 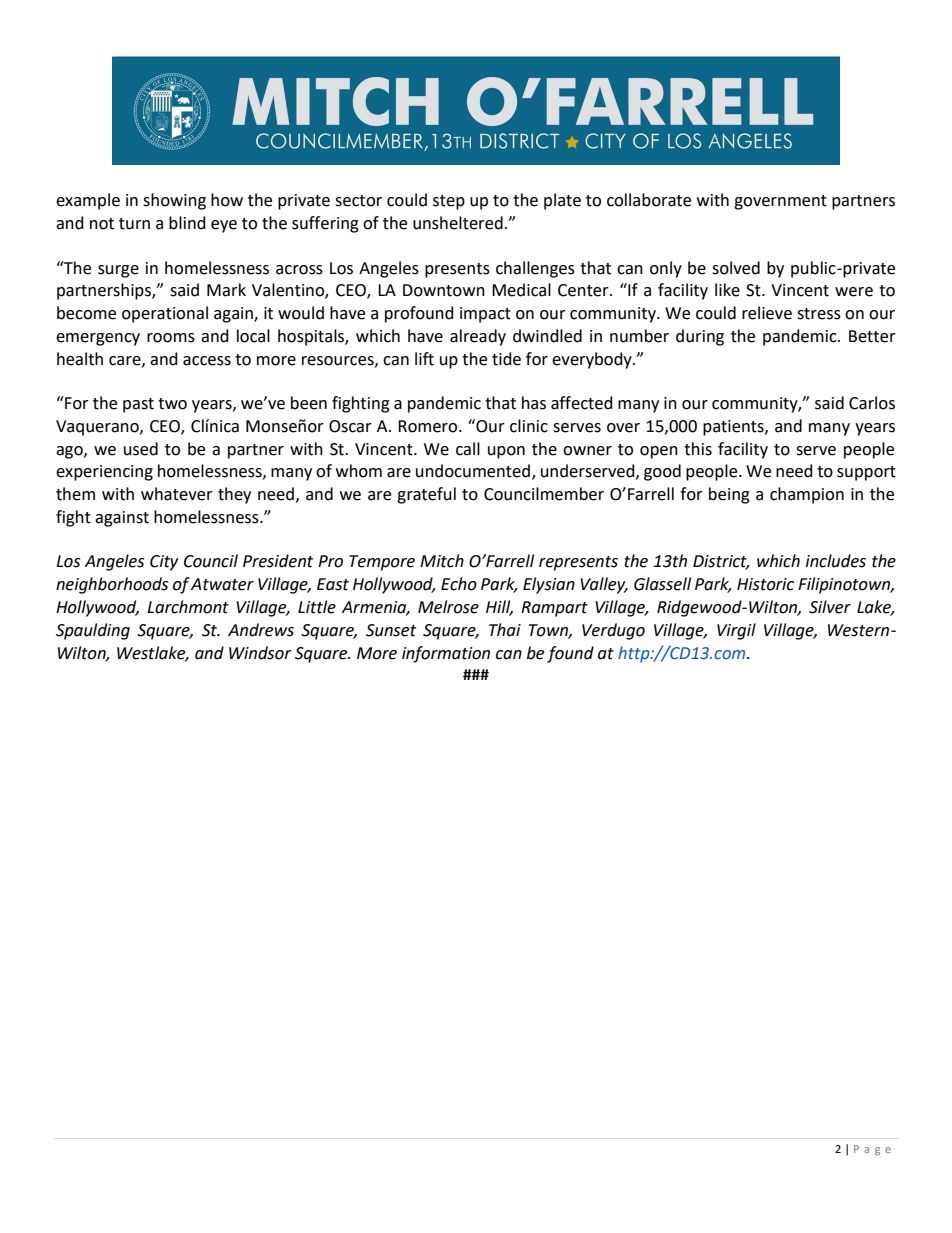 I want to click on step, so click(x=449, y=202).
